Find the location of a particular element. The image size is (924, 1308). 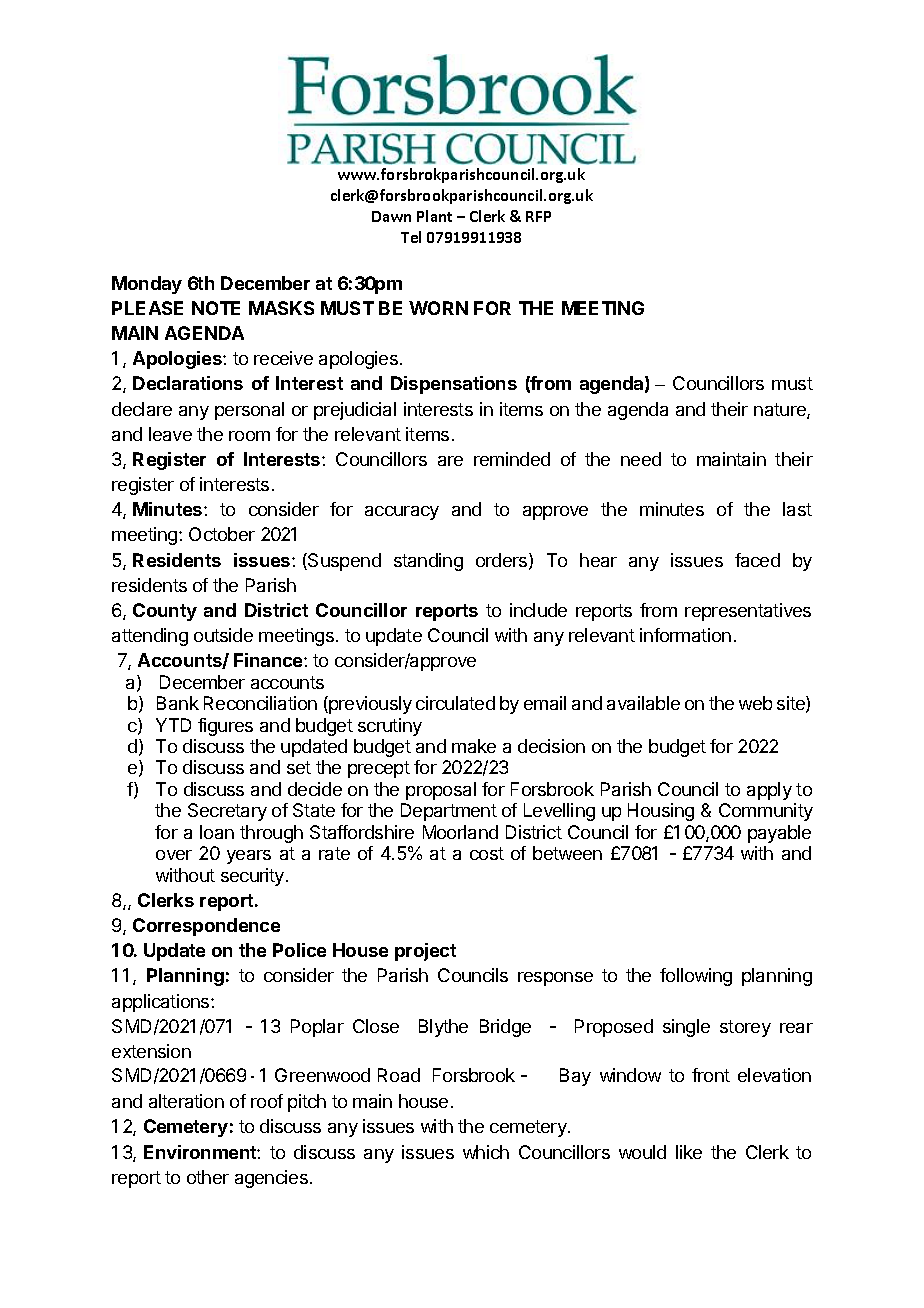

NOTE is located at coordinates (216, 308).
